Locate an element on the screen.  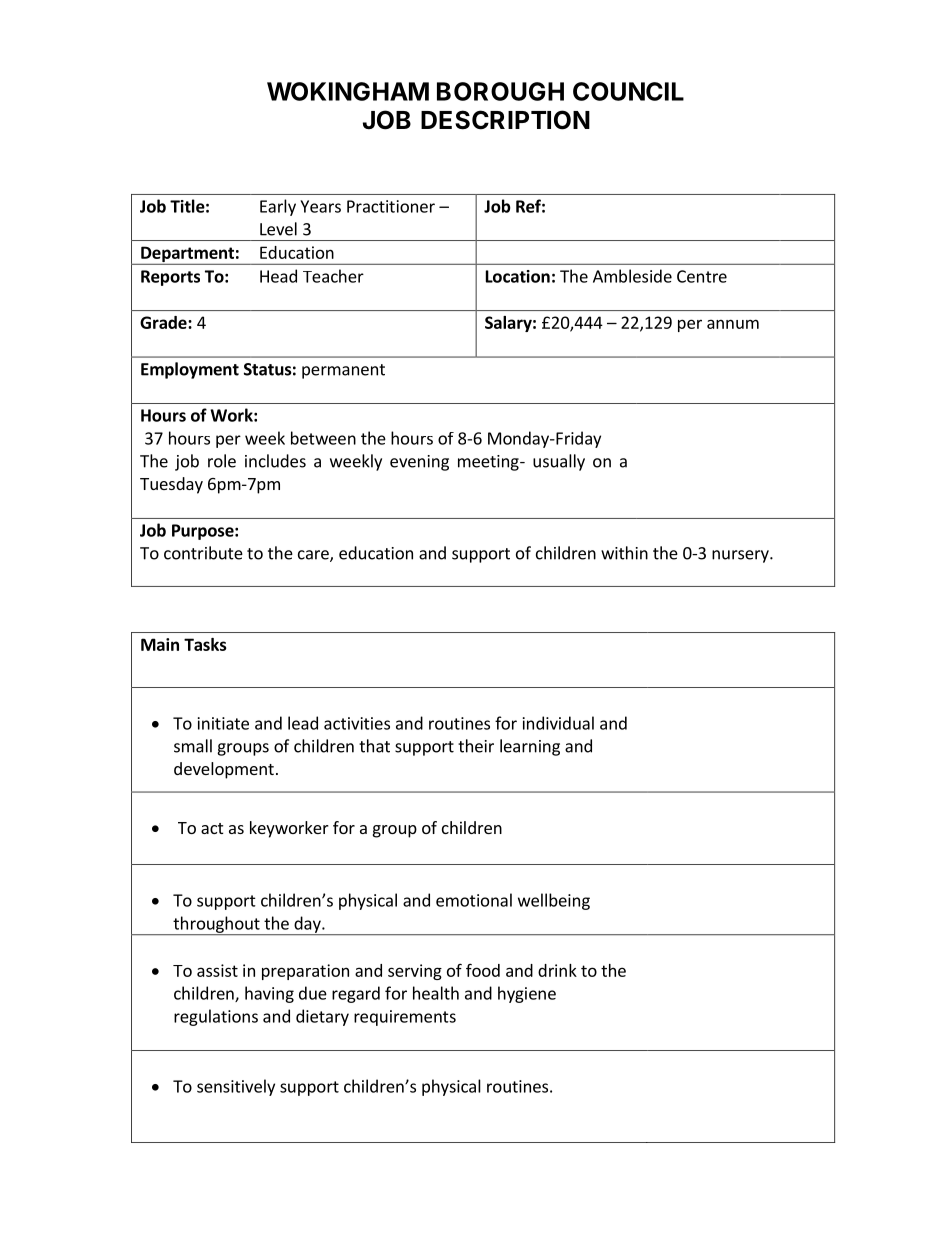
their is located at coordinates (476, 746).
